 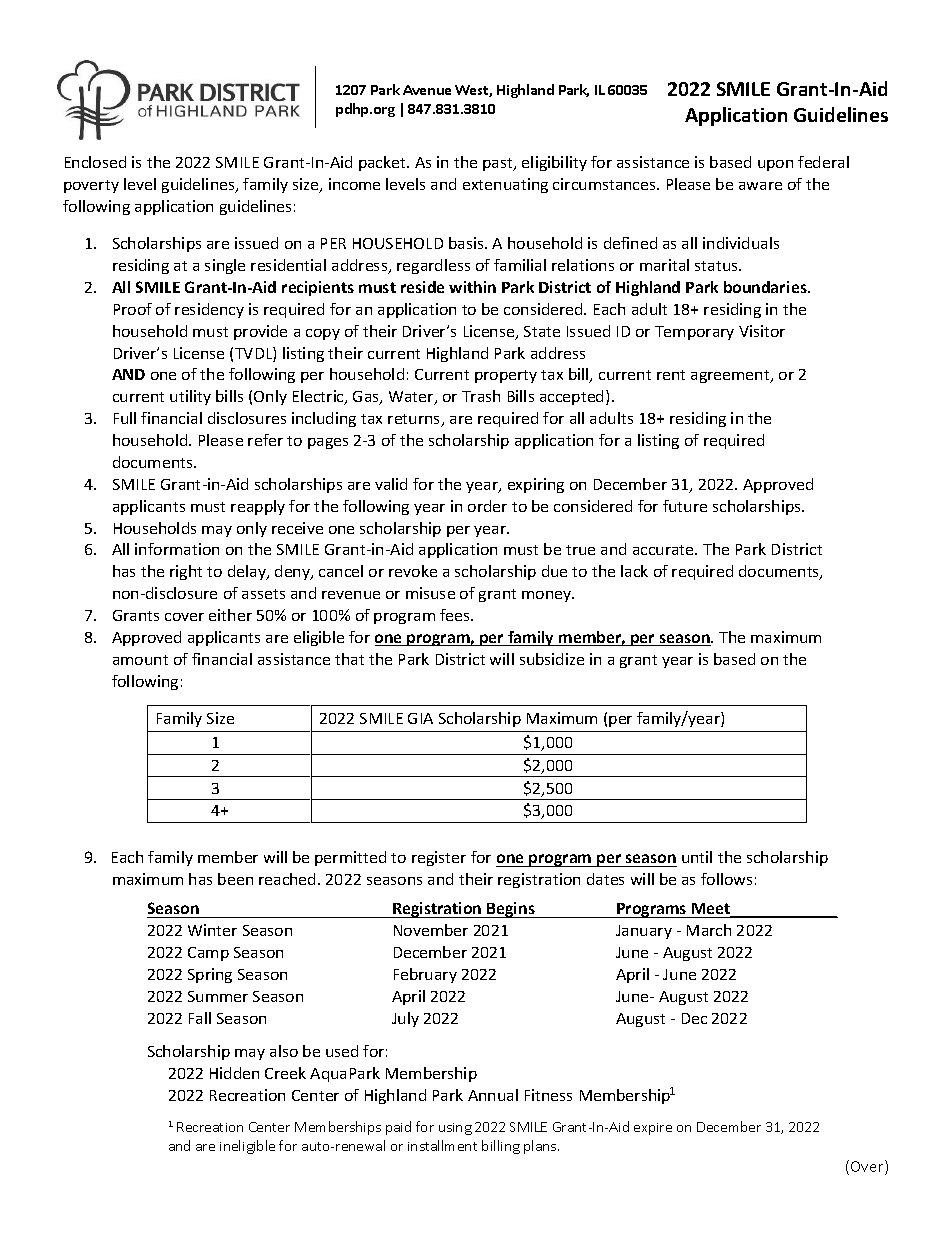 I want to click on upon, so click(x=775, y=165).
